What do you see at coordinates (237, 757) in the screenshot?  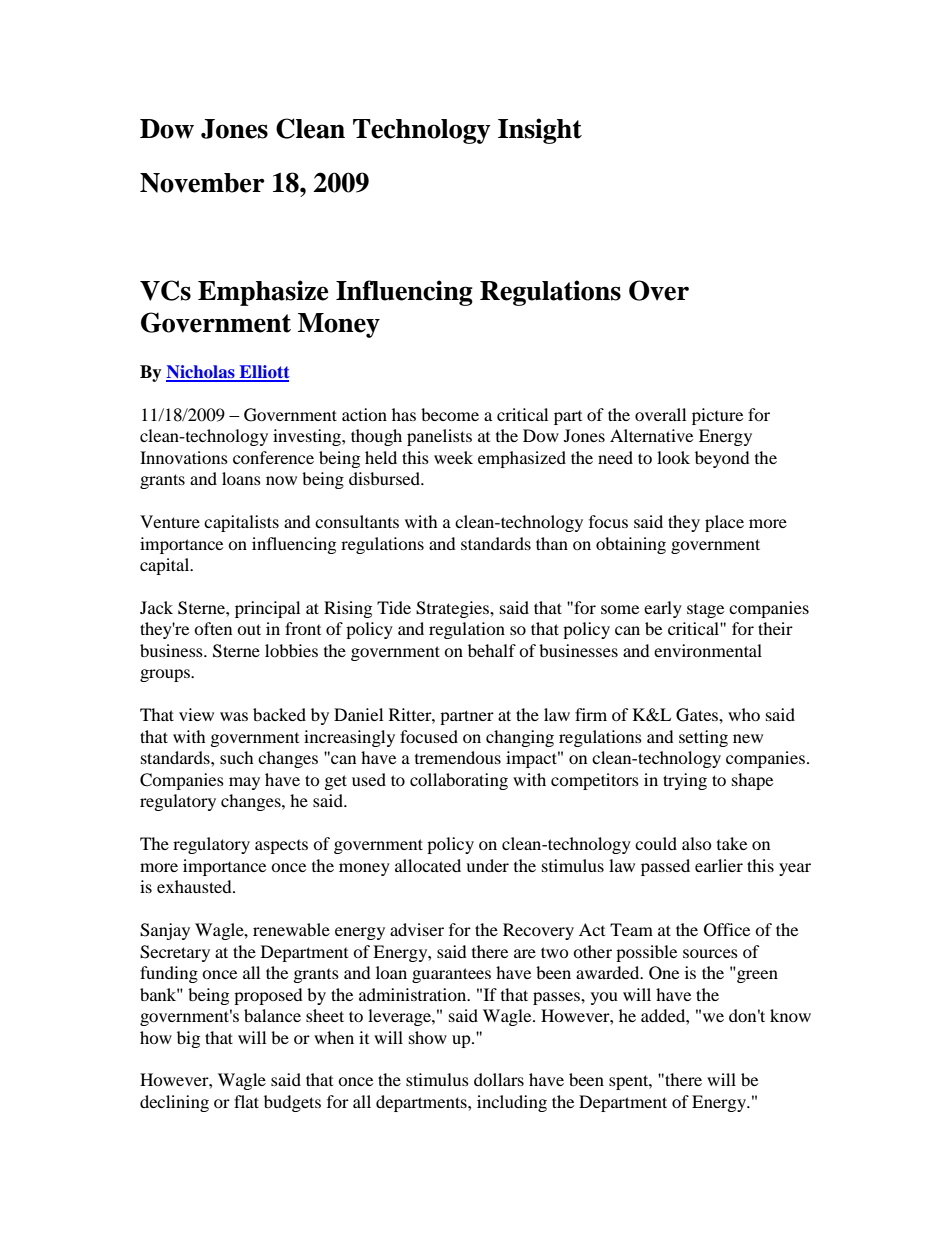 I see `such` at bounding box center [237, 757].
